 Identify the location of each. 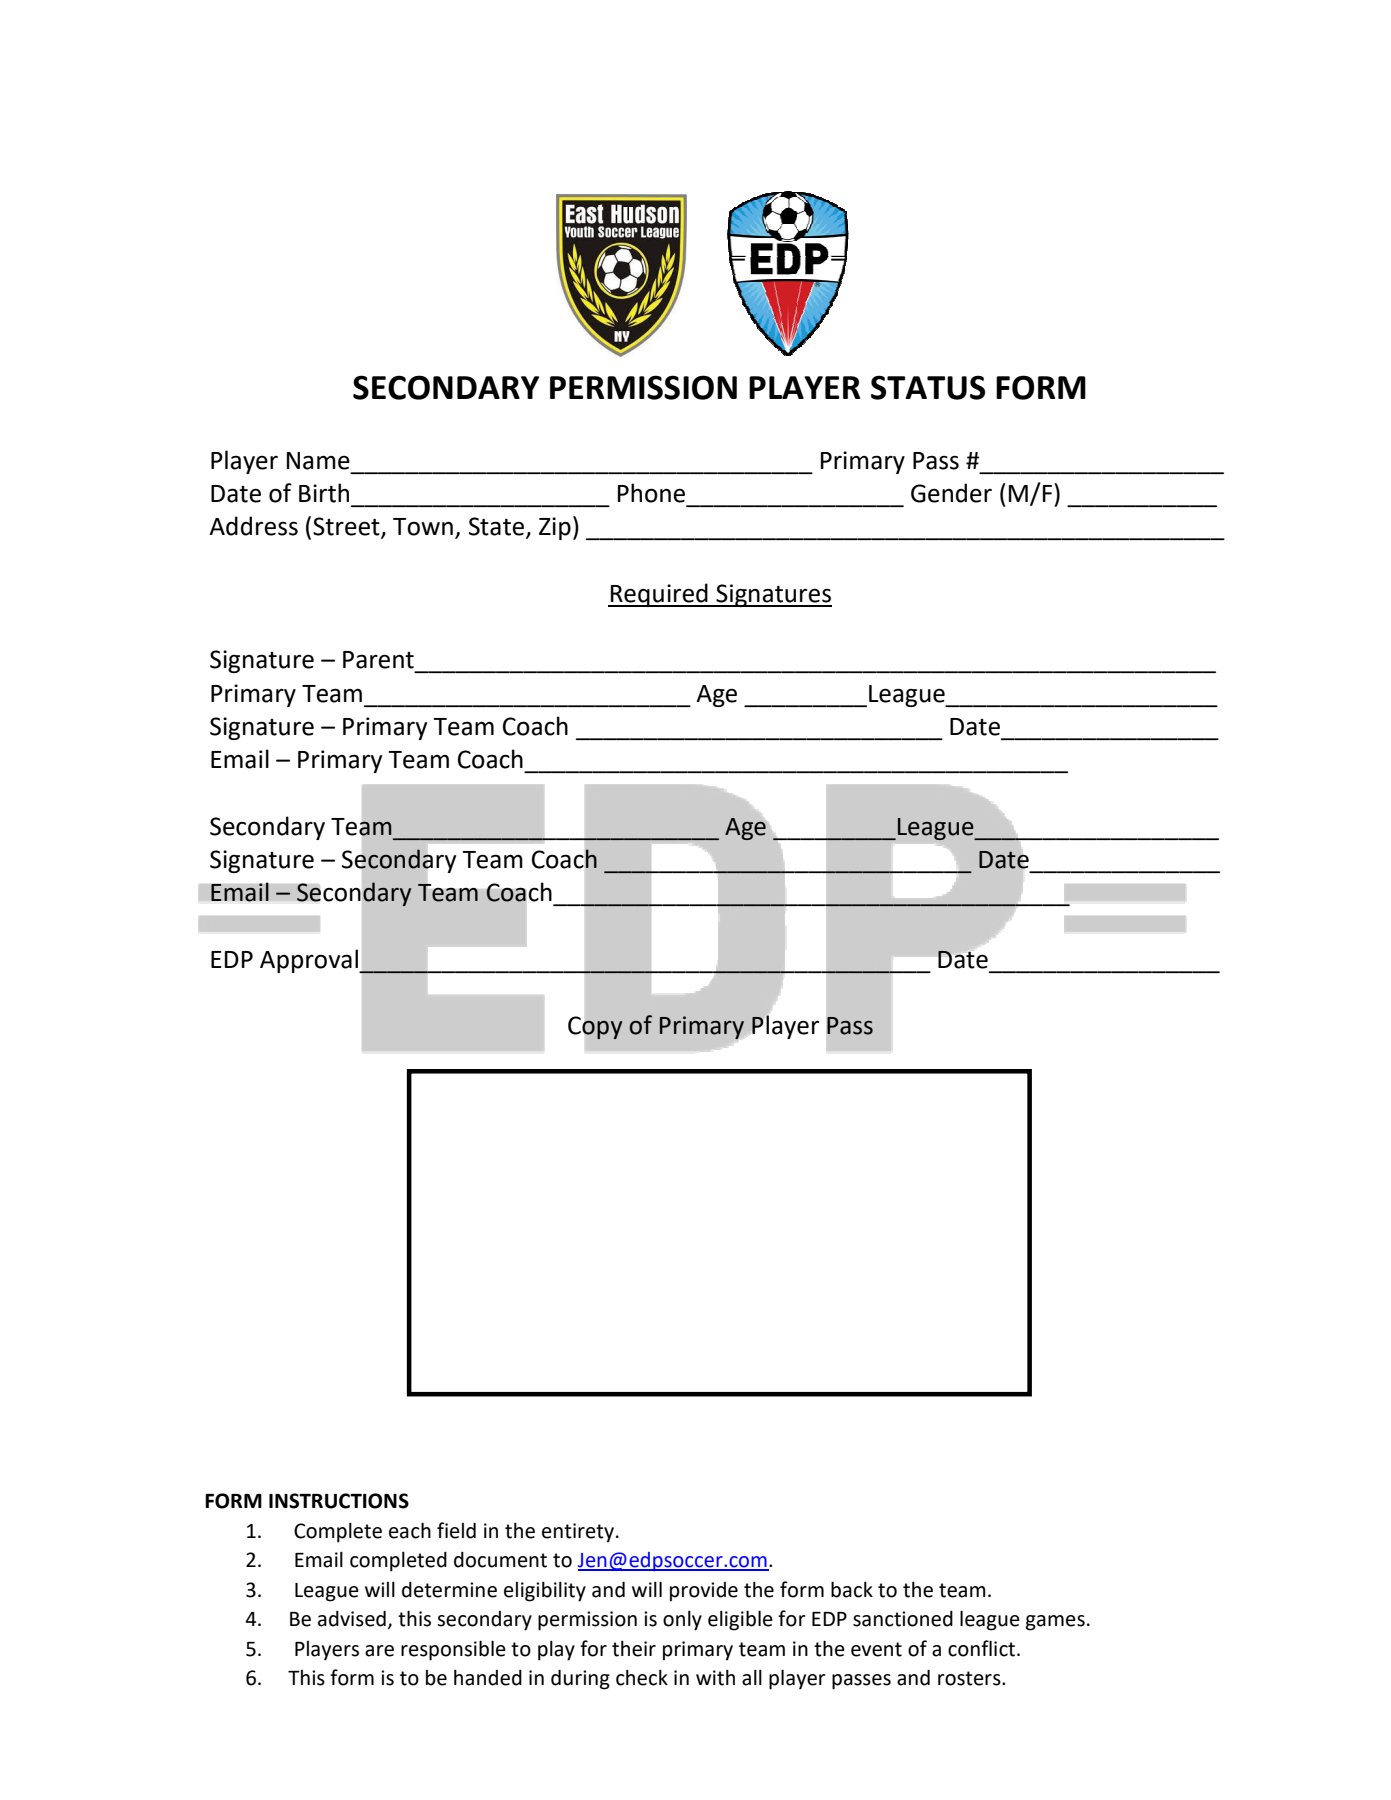
(410, 1530).
